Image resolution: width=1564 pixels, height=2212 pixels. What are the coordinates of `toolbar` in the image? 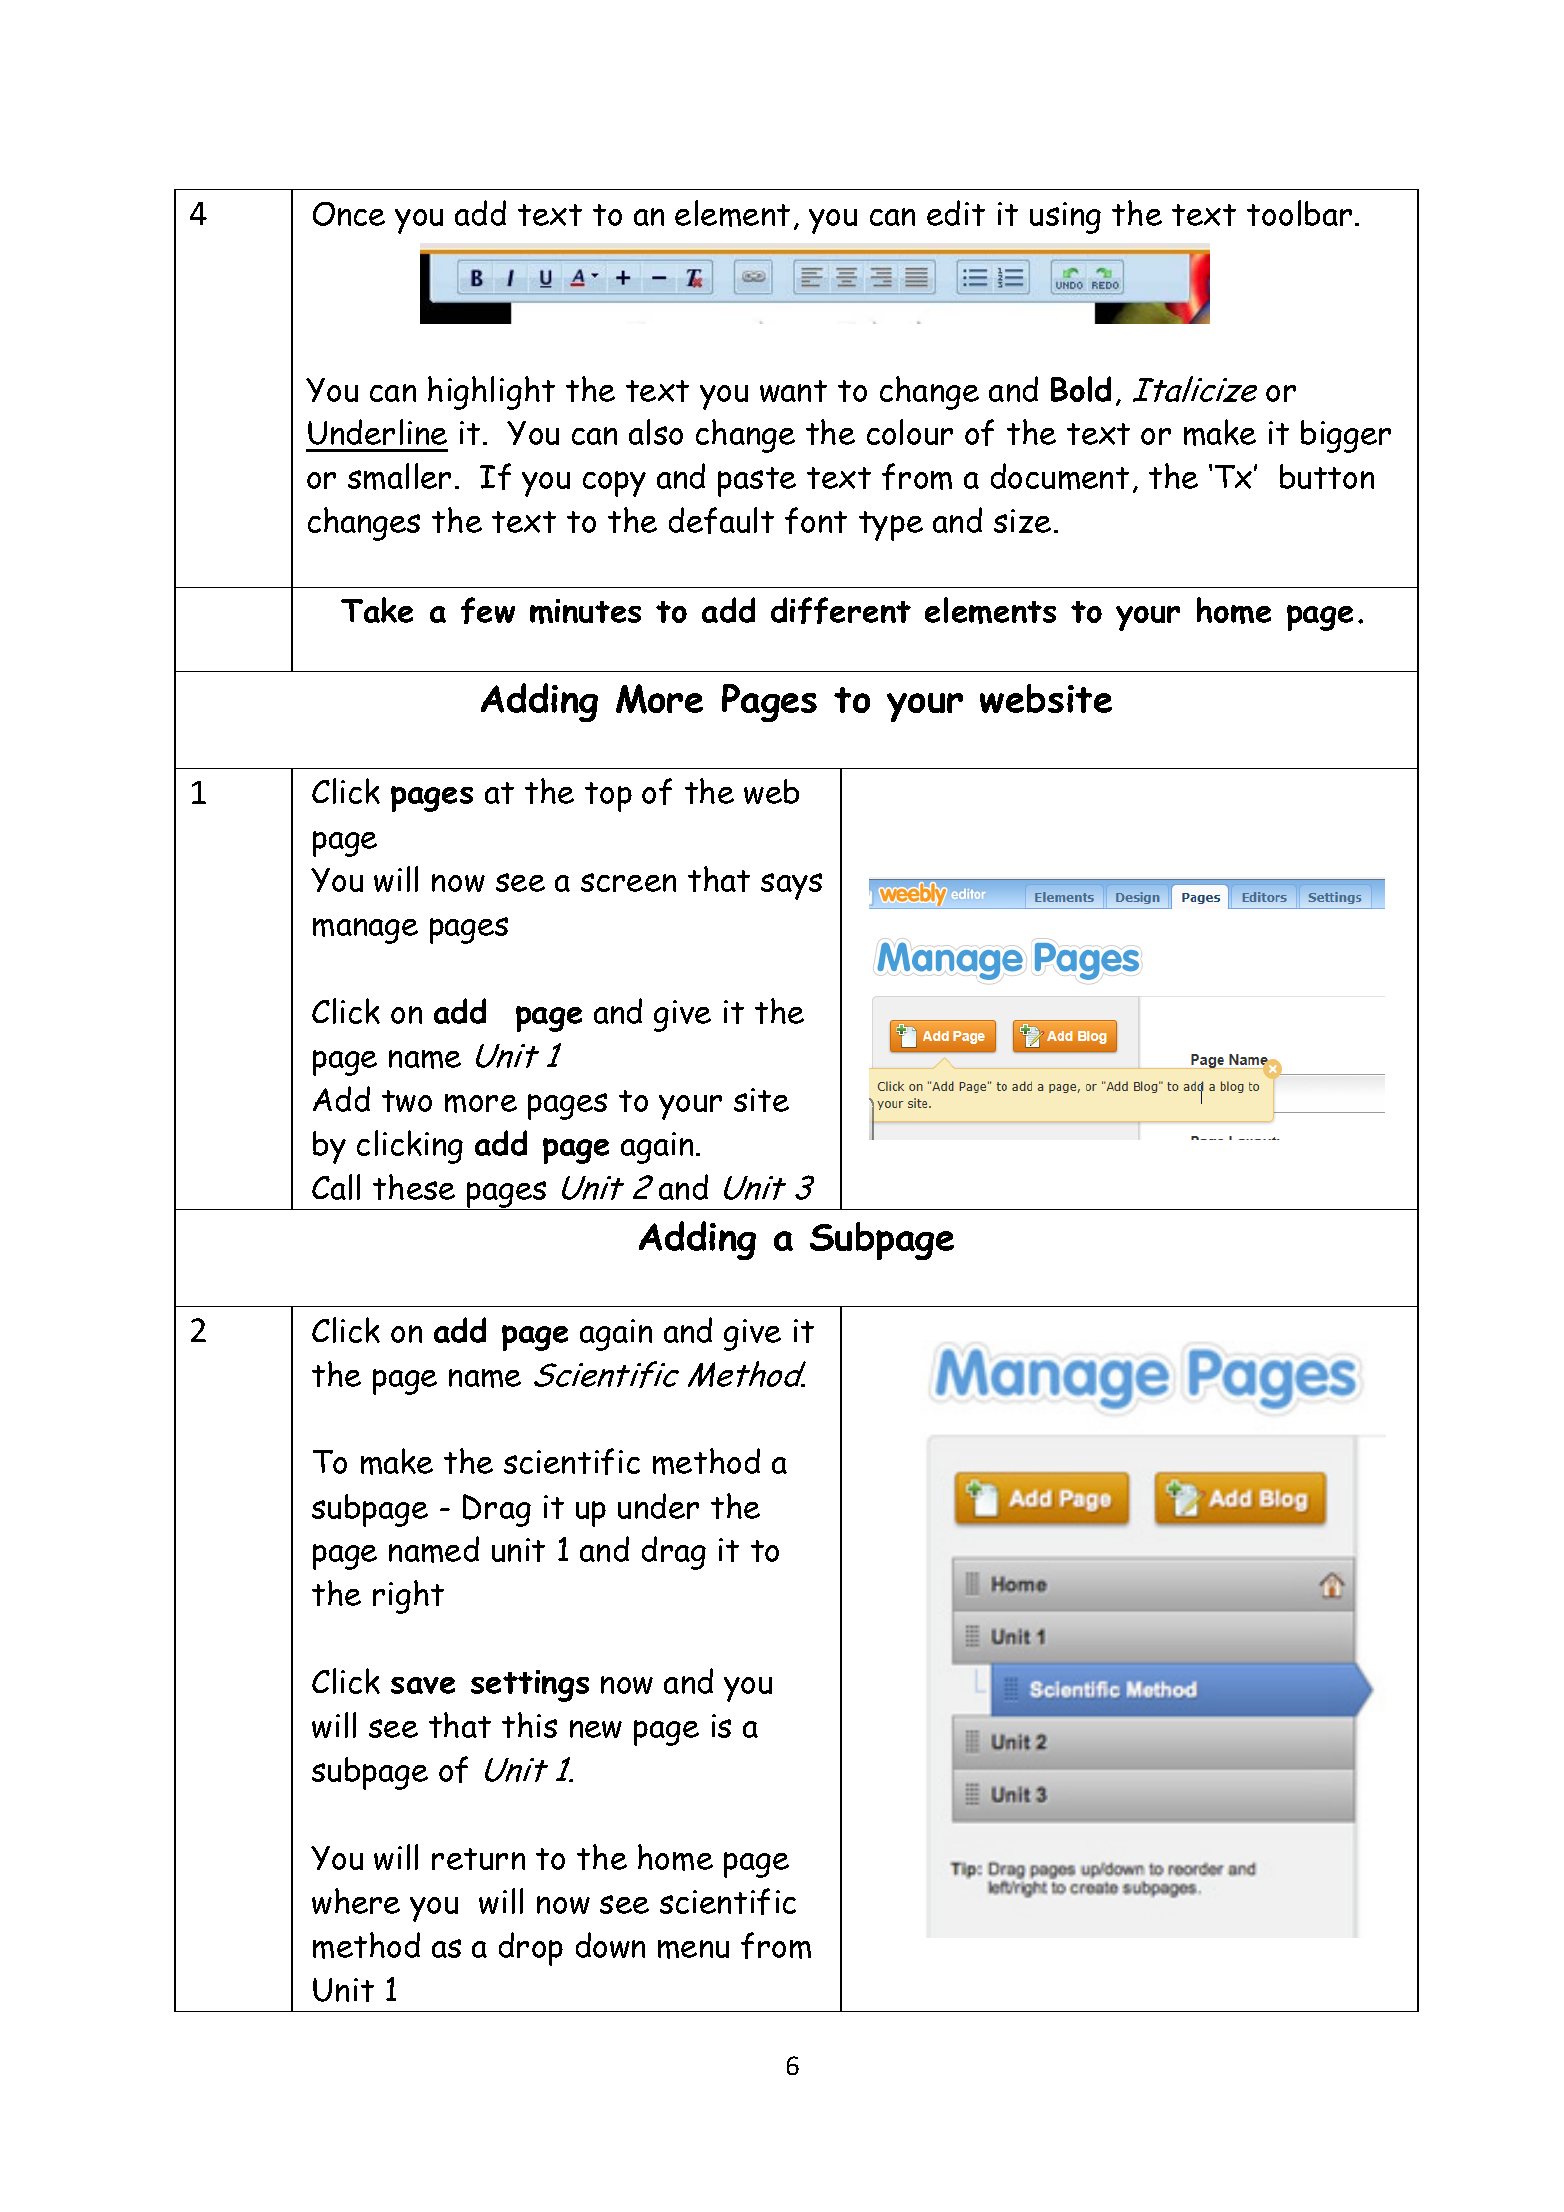 It's located at (1299, 213).
